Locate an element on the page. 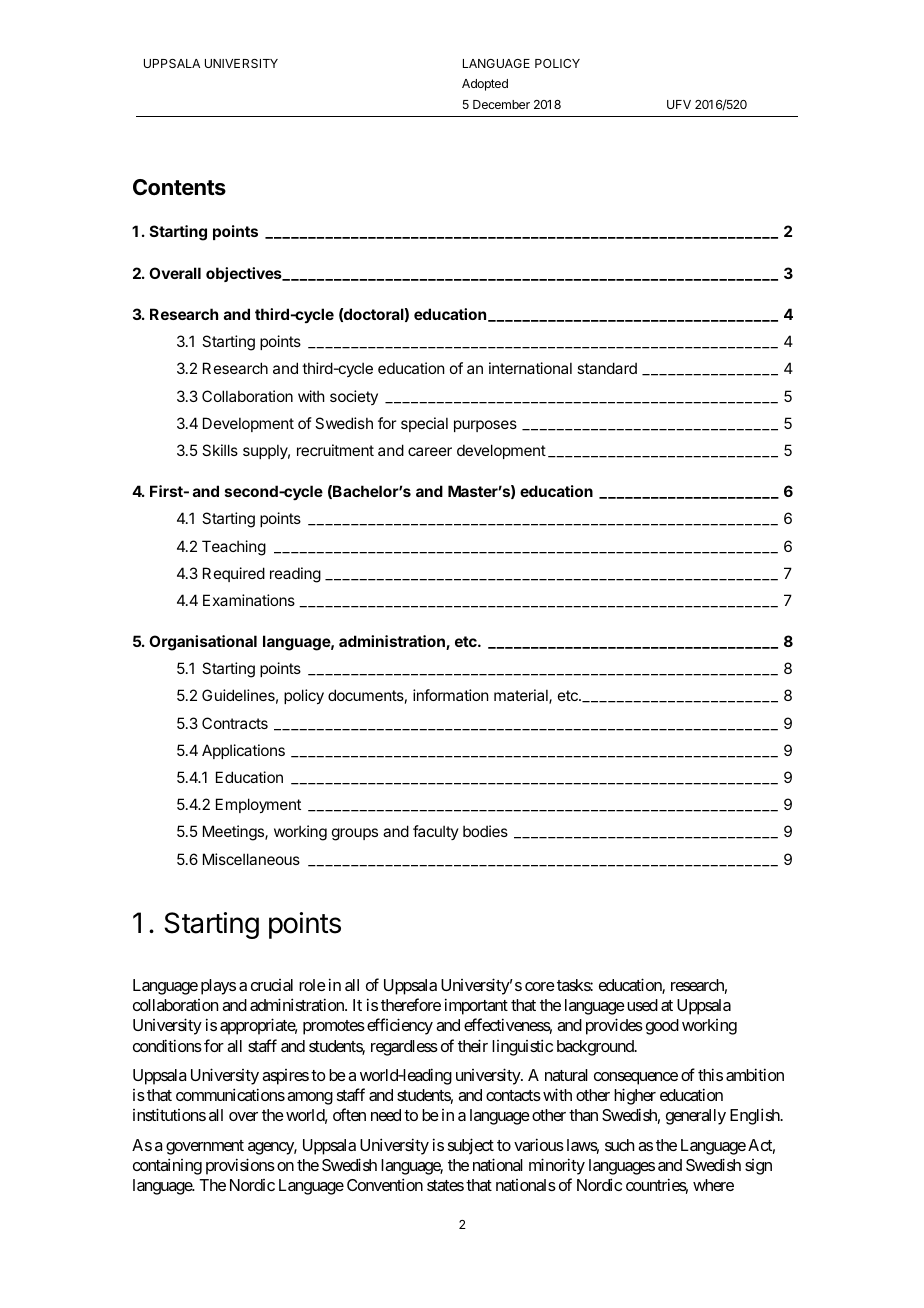 The image size is (924, 1308). subject is located at coordinates (471, 1146).
